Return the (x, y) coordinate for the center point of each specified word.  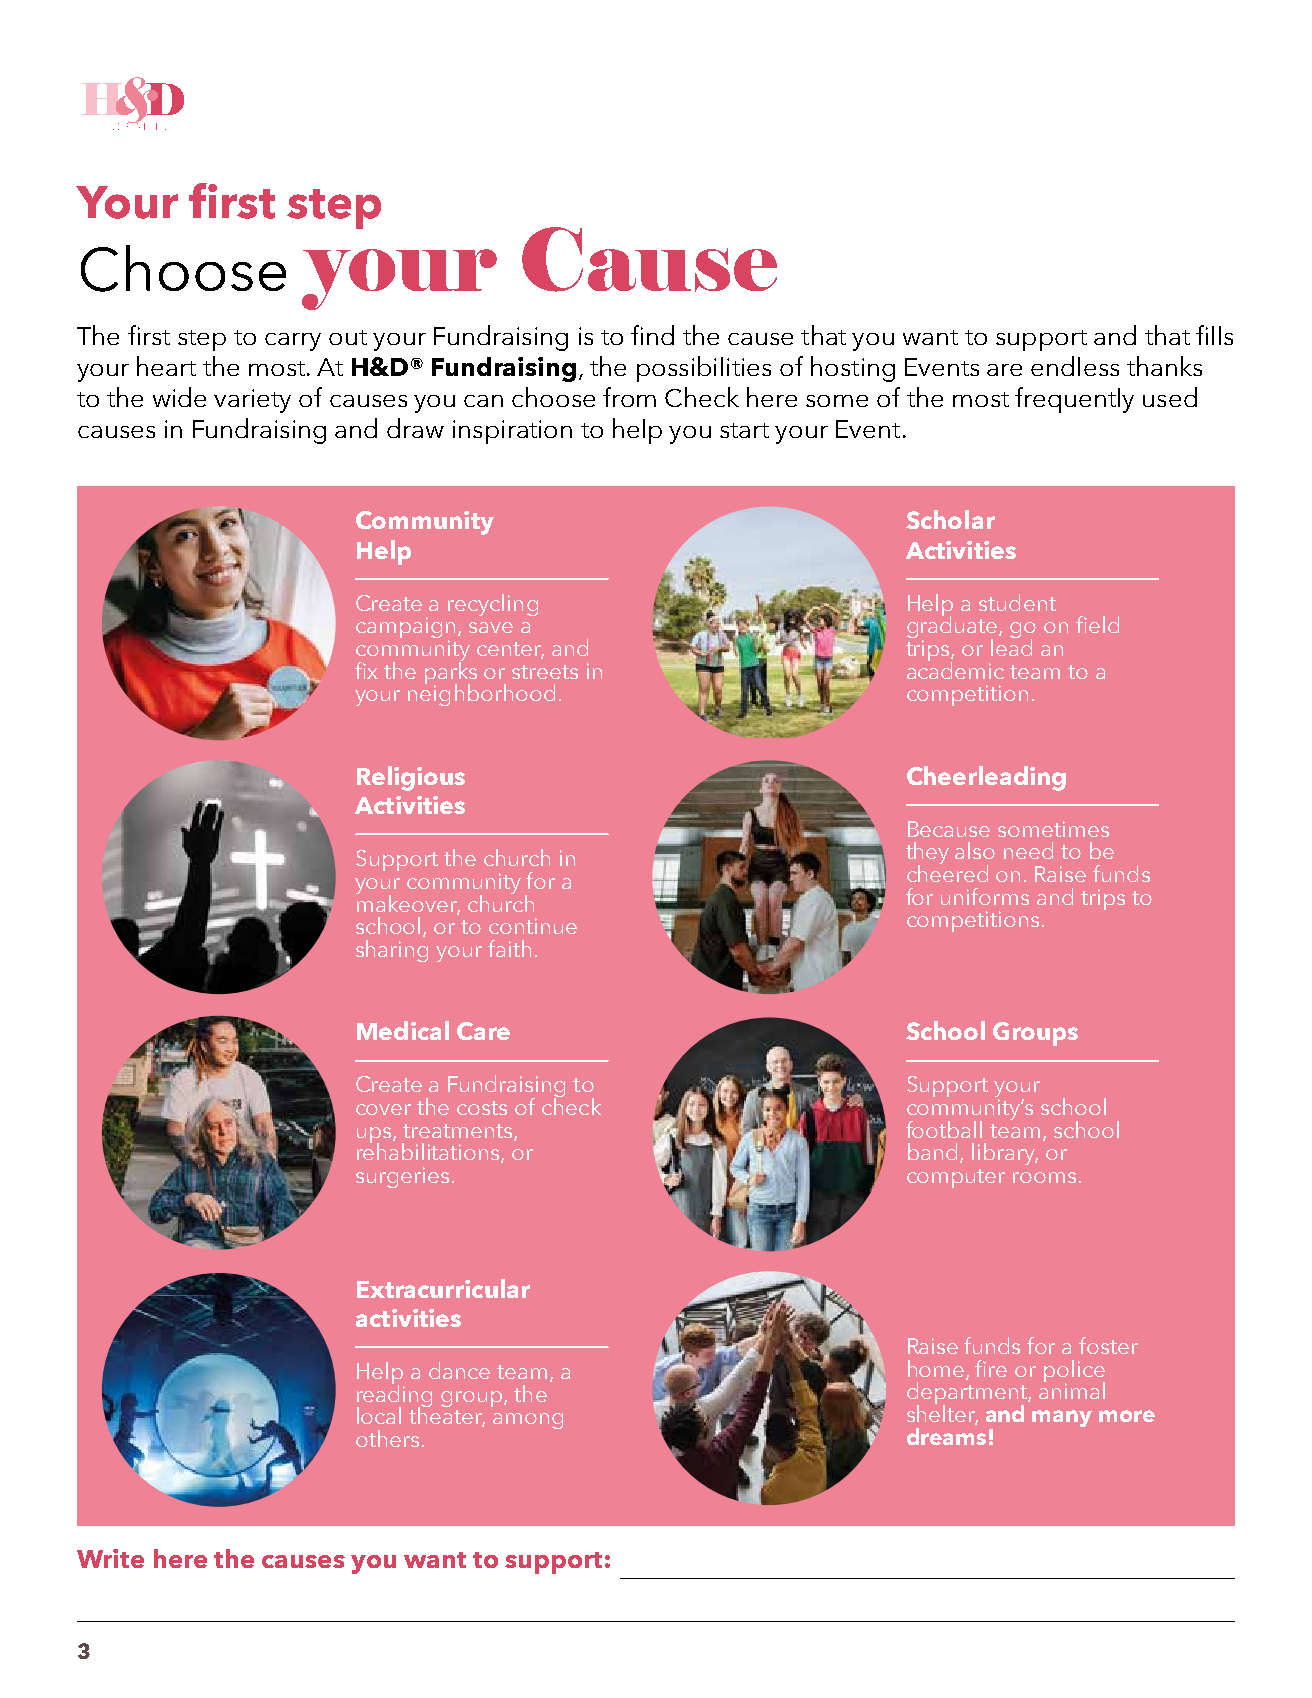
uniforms (985, 896)
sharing (392, 951)
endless (1075, 366)
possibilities (704, 369)
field (1097, 624)
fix (366, 670)
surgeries (402, 1177)
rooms (1044, 1177)
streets (545, 672)
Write (110, 1558)
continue (533, 926)
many (1062, 1418)
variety (252, 401)
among (528, 1421)
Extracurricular (443, 1288)
